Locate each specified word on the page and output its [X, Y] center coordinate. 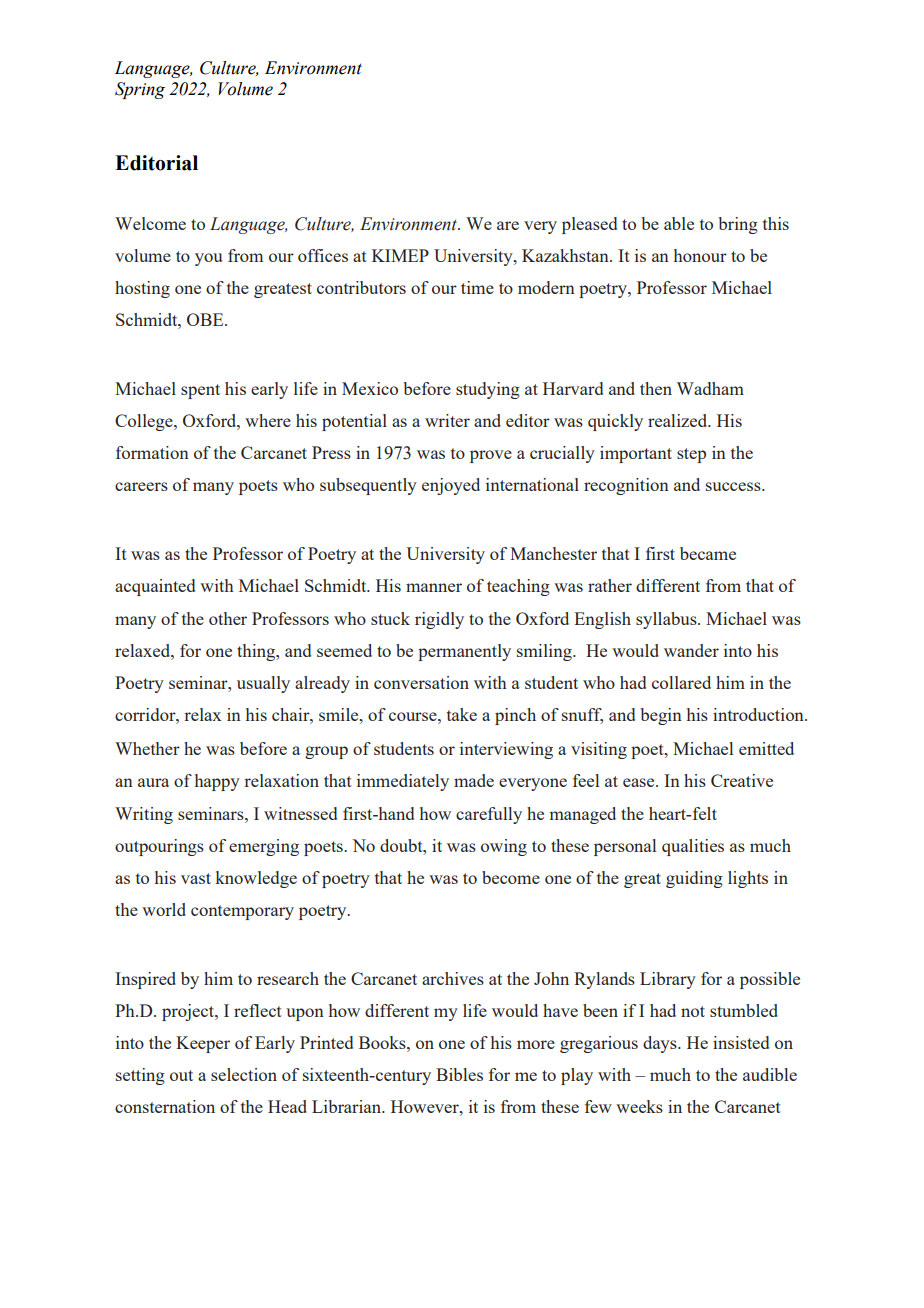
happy [217, 782]
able [679, 223]
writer [447, 420]
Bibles [459, 1074]
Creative [742, 780]
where [268, 420]
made [474, 780]
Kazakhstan [566, 255]
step [691, 455]
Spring [140, 90]
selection [244, 1074]
